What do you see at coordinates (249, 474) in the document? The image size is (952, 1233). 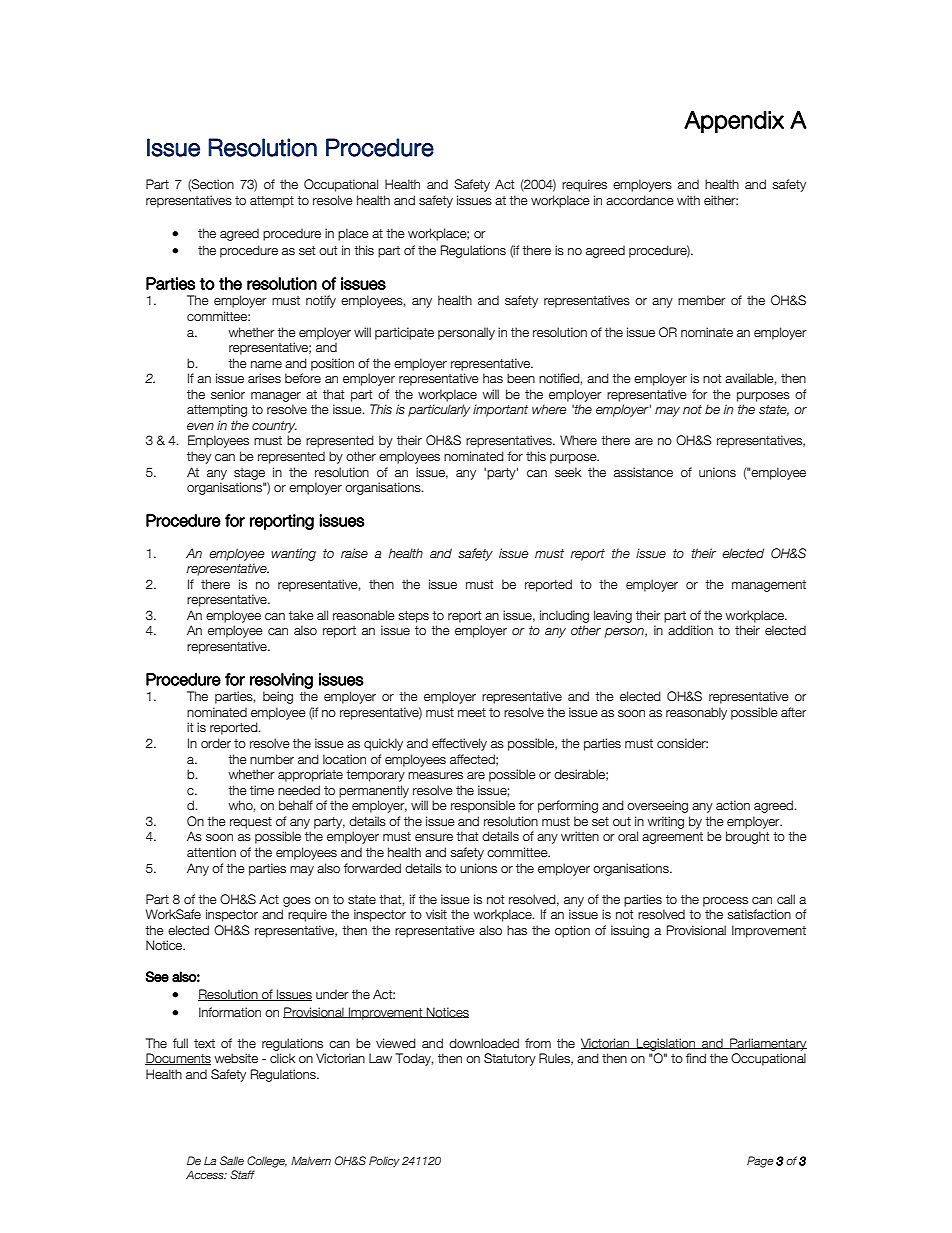 I see `stage` at bounding box center [249, 474].
